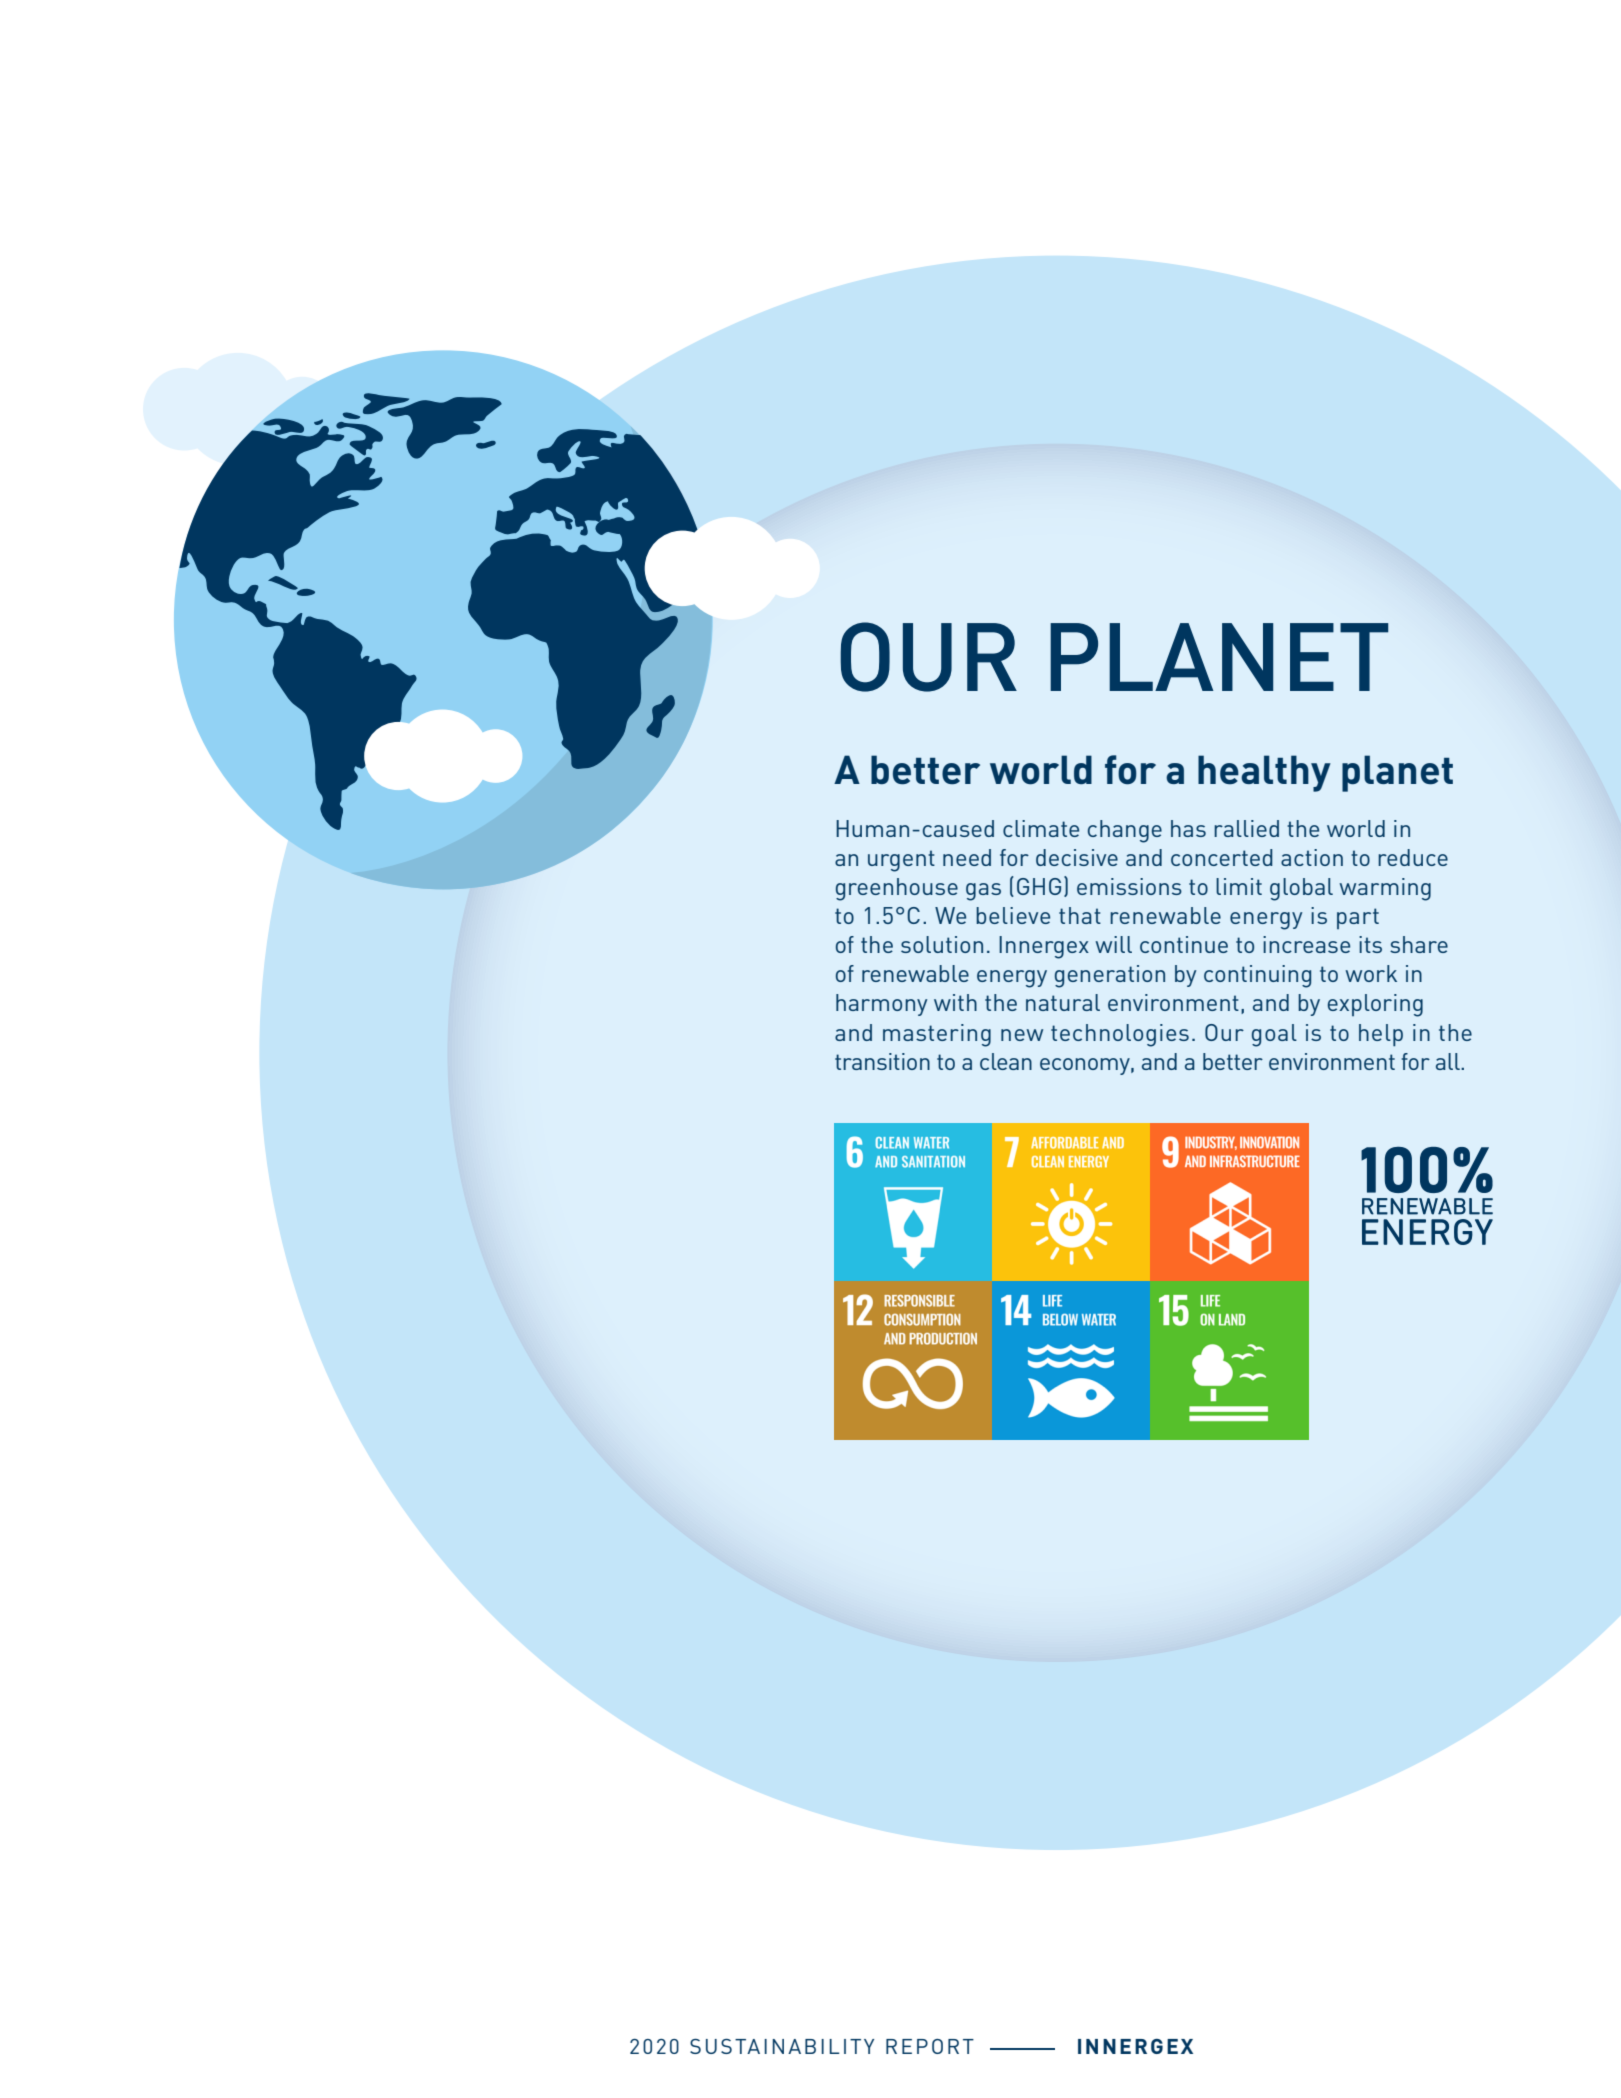 This page has width=1621, height=2098. Describe the element at coordinates (1080, 915) in the page. I see `that` at that location.
